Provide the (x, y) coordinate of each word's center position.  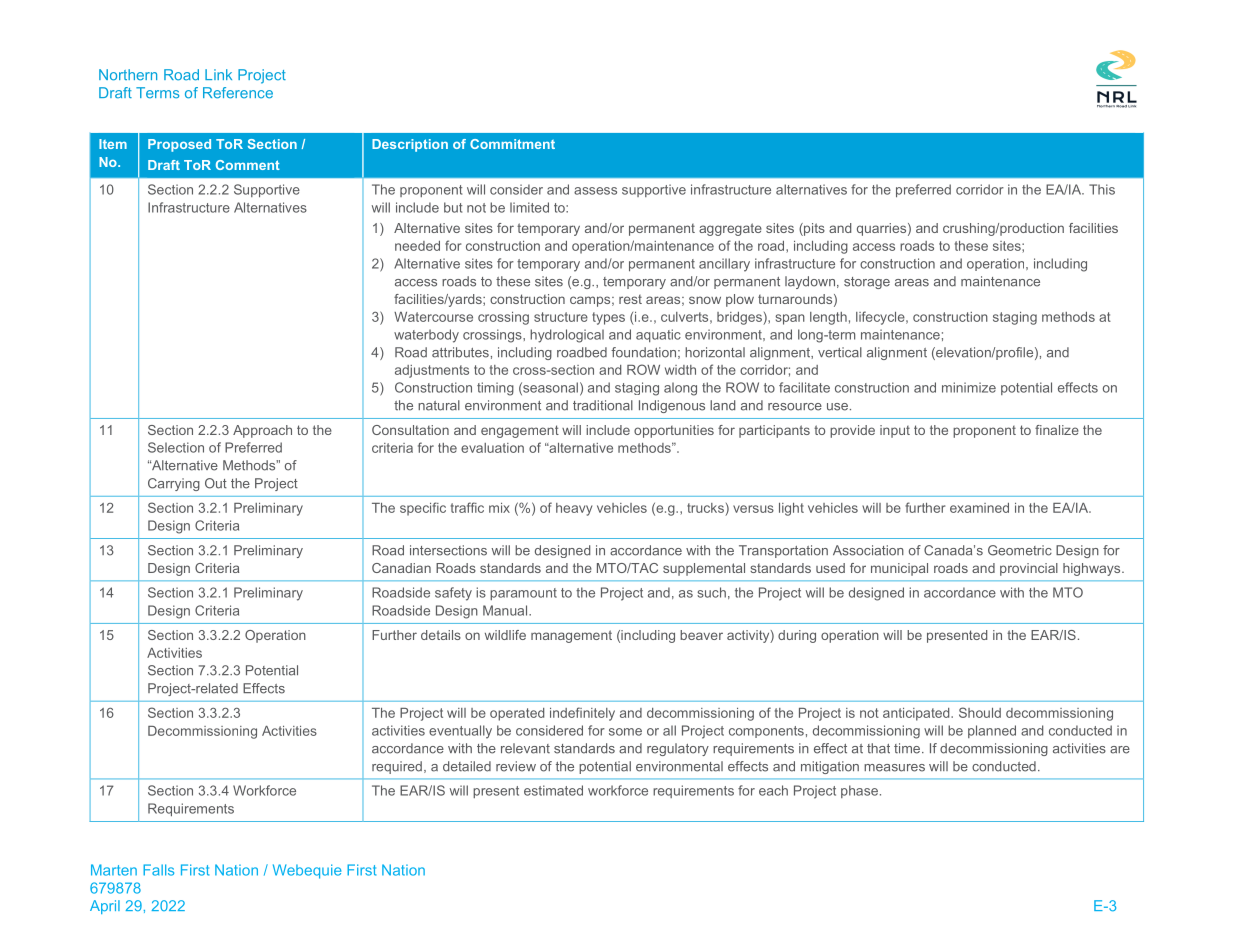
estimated (553, 790)
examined (979, 508)
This (1102, 189)
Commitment (512, 144)
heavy (574, 509)
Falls (158, 870)
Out (216, 483)
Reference (238, 93)
